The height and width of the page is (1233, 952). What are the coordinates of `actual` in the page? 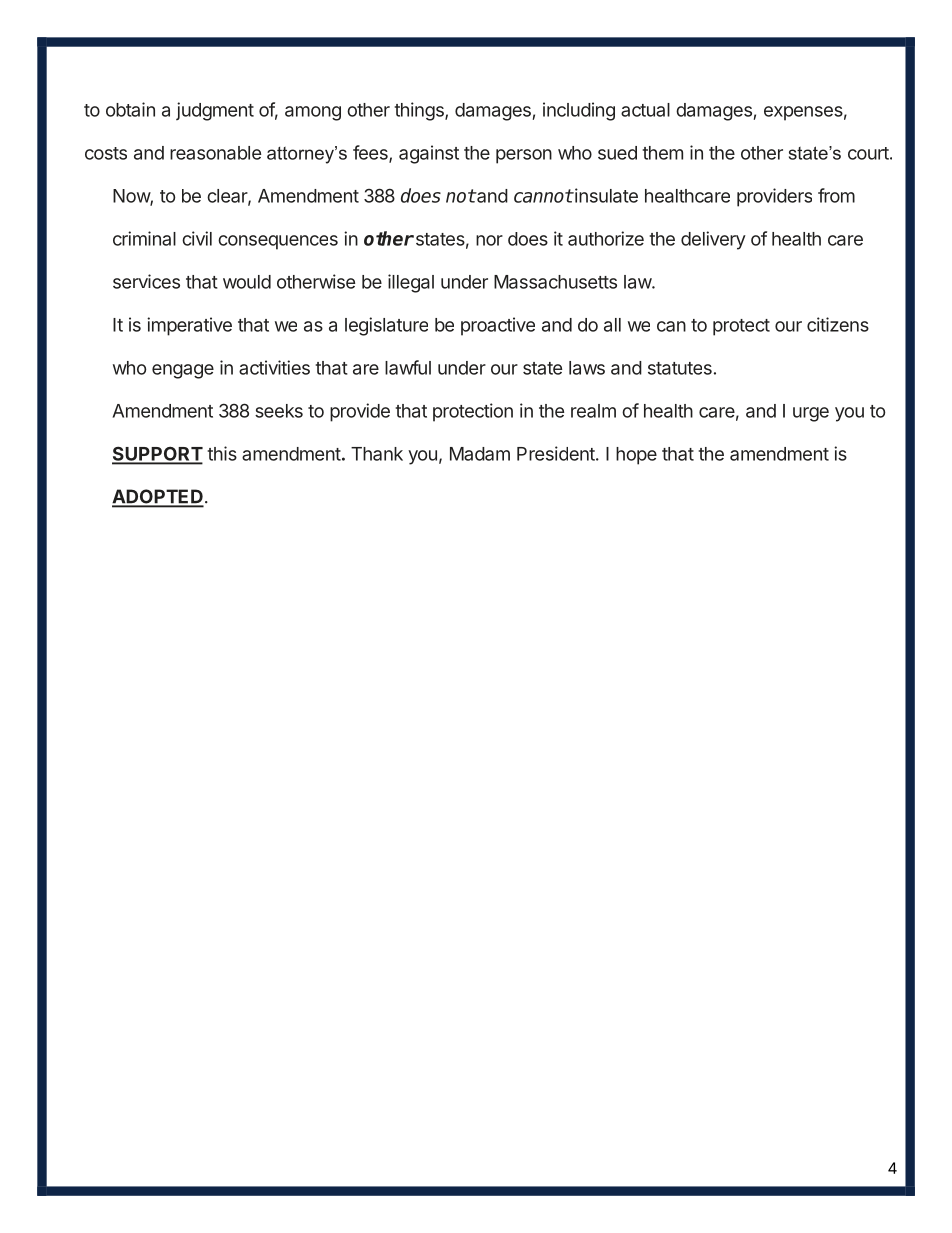 It's located at (645, 110).
